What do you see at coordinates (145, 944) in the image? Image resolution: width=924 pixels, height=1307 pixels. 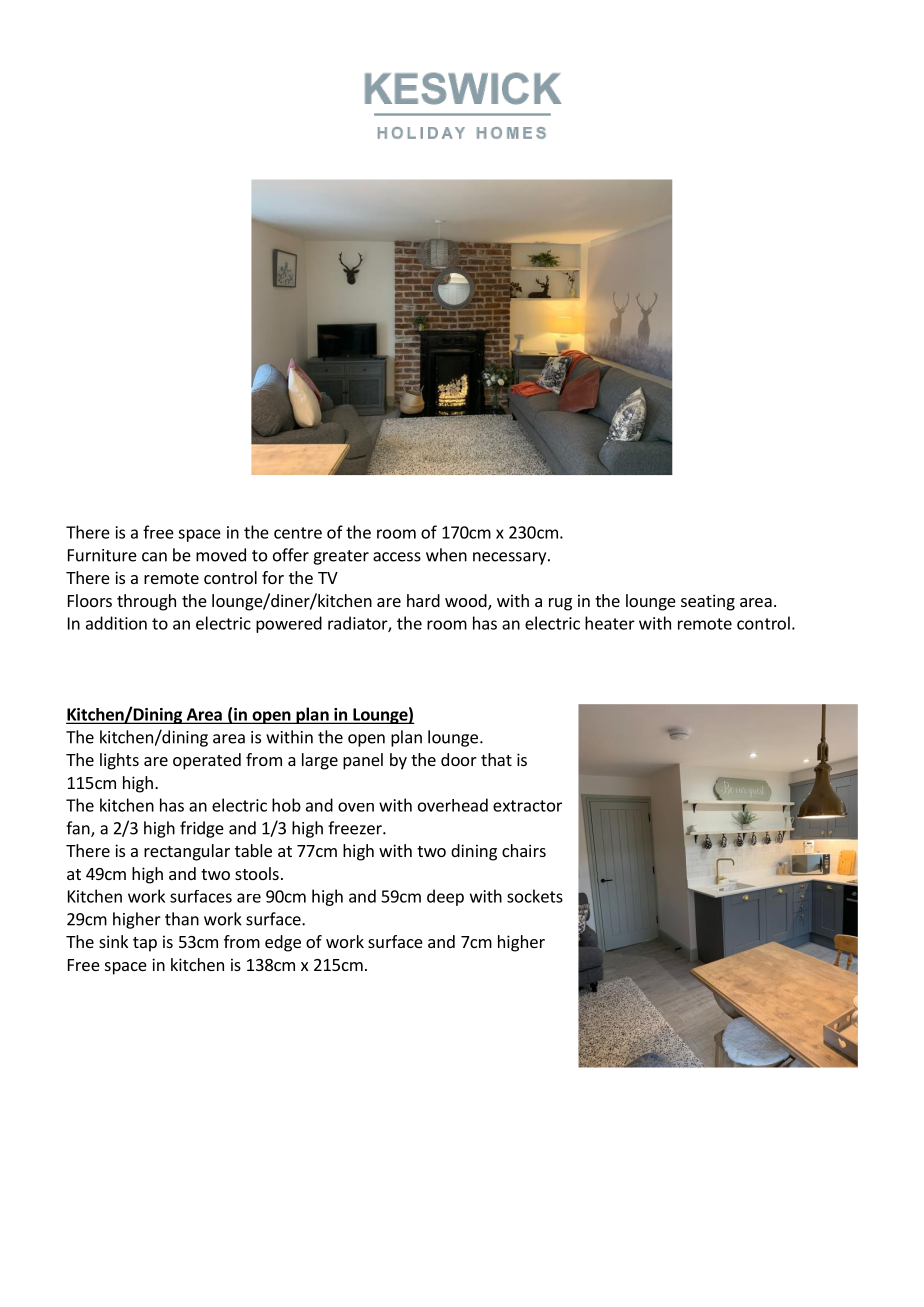 I see `tap` at bounding box center [145, 944].
